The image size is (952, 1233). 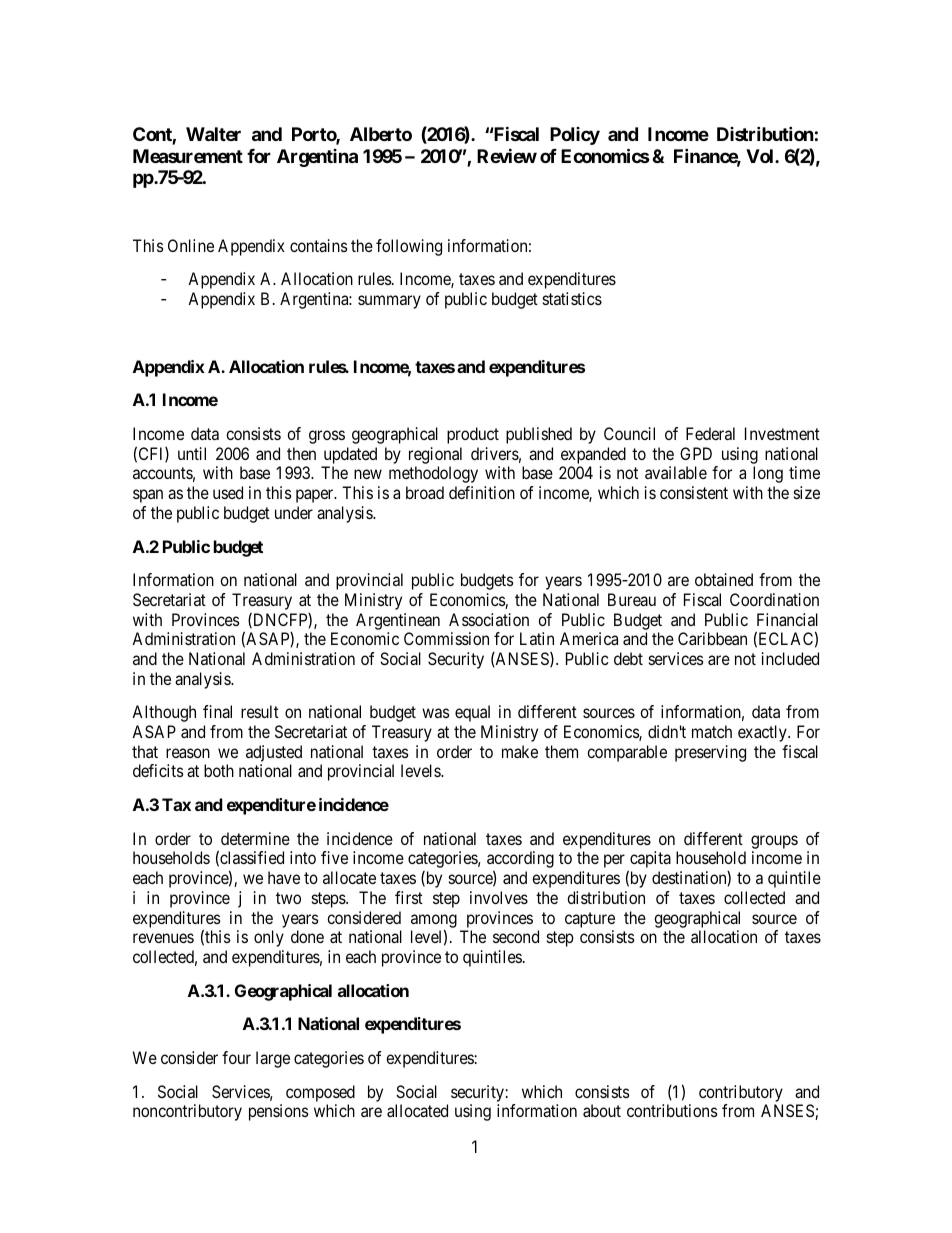 I want to click on Measurement, so click(x=188, y=156).
